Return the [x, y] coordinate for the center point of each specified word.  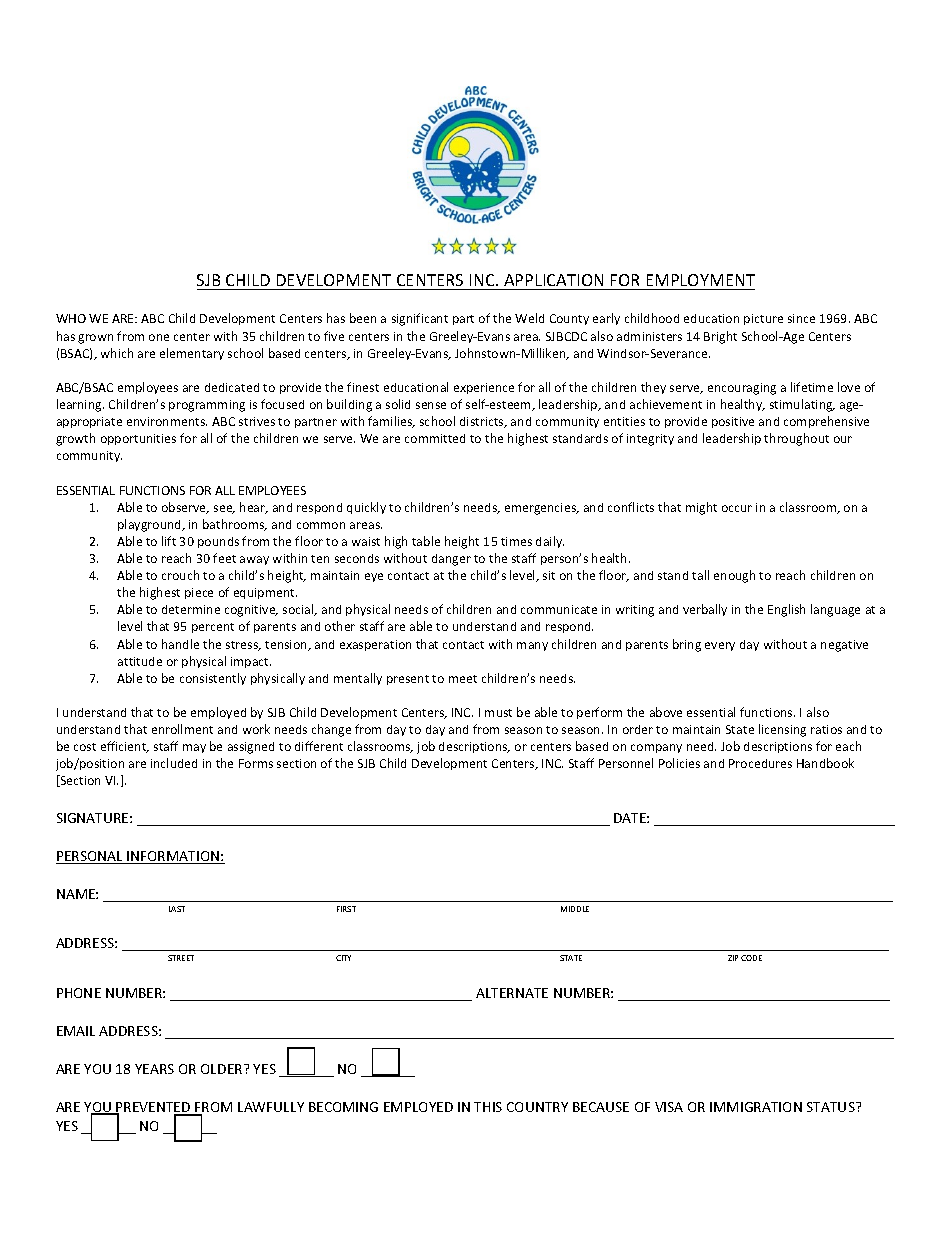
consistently [213, 679]
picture [763, 319]
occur [737, 508]
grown [95, 339]
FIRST [346, 909]
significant [420, 319]
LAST [177, 909]
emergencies [541, 509]
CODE [751, 958]
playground [151, 525]
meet [463, 679]
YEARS [154, 1069]
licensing [782, 730]
